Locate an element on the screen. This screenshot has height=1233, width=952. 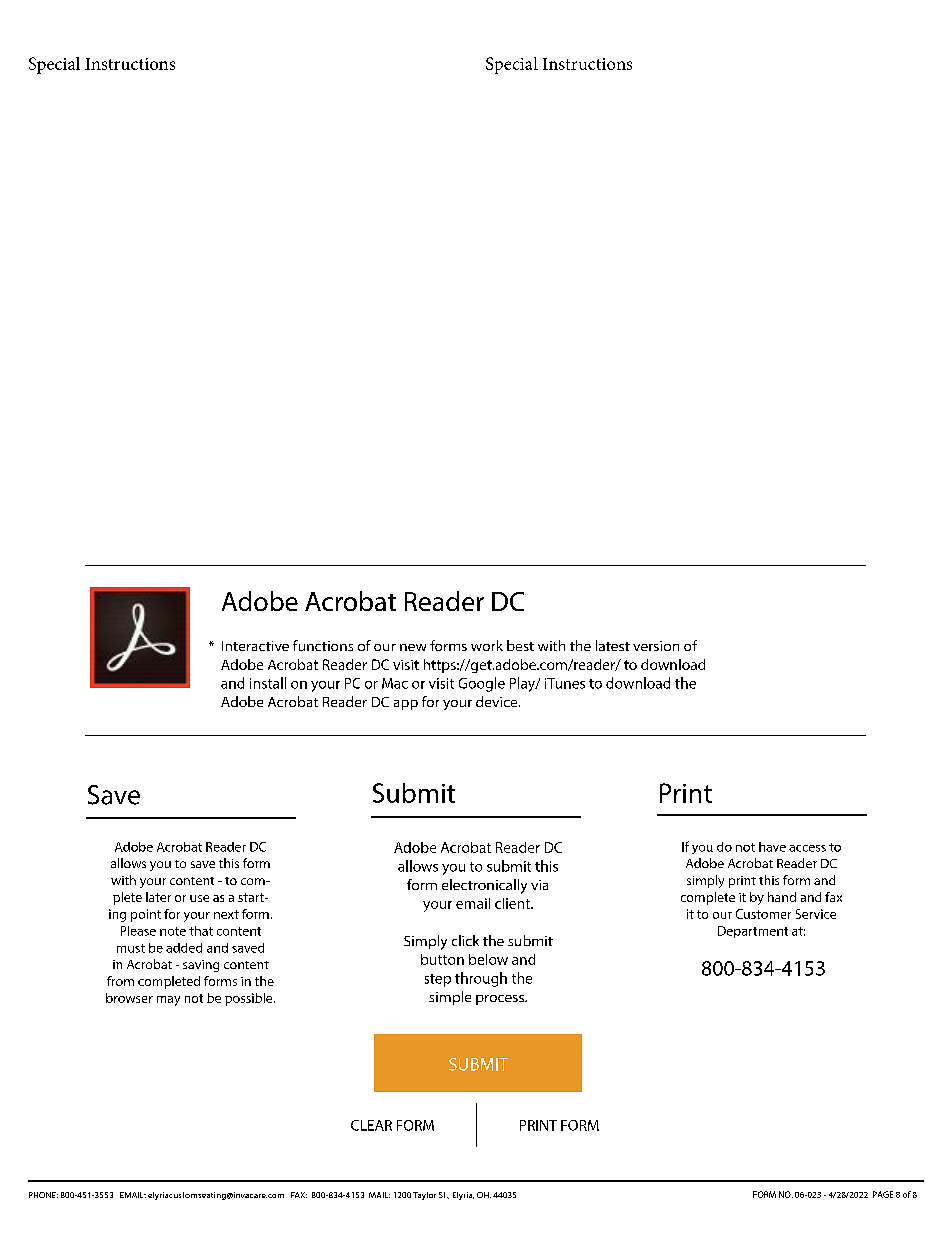
Taylor is located at coordinates (424, 1196).
